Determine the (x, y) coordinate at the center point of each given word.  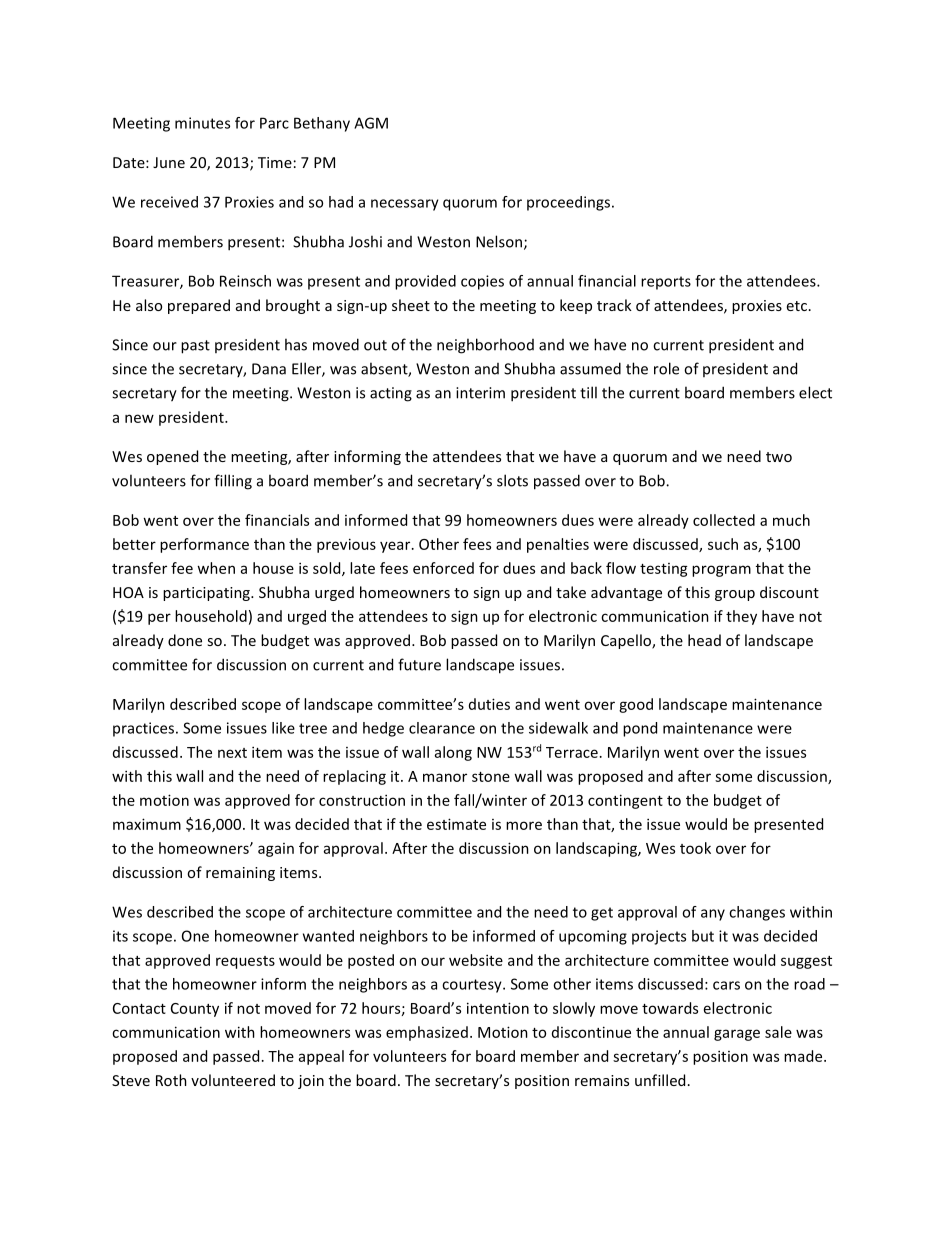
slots (512, 480)
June (169, 162)
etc (797, 306)
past (195, 347)
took (695, 848)
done (185, 640)
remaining (240, 874)
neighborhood (485, 346)
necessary (405, 205)
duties (489, 704)
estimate (456, 824)
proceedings (570, 203)
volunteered (233, 1080)
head (704, 640)
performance (204, 545)
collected (724, 520)
